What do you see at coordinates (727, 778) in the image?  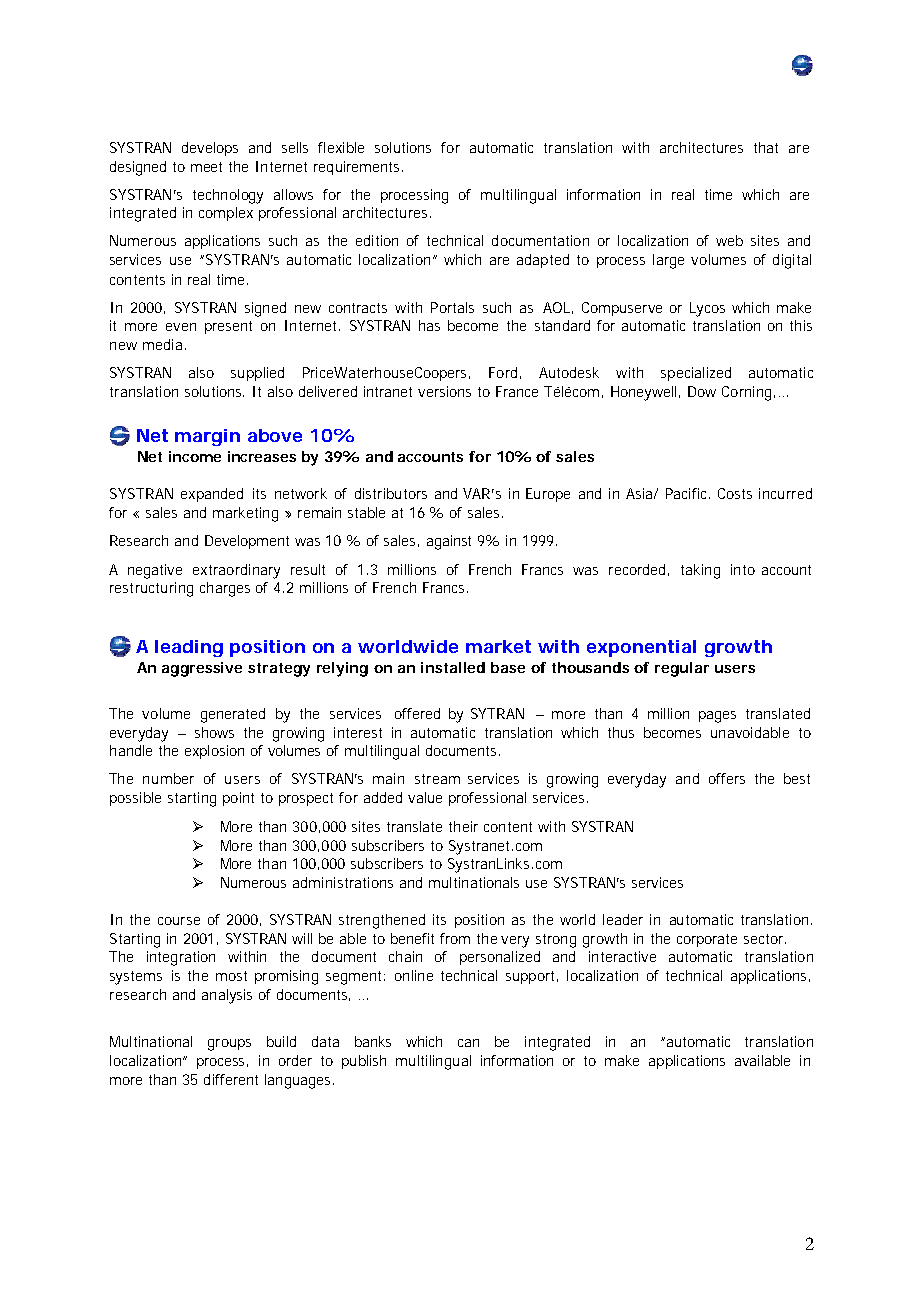 I see `offers` at bounding box center [727, 778].
